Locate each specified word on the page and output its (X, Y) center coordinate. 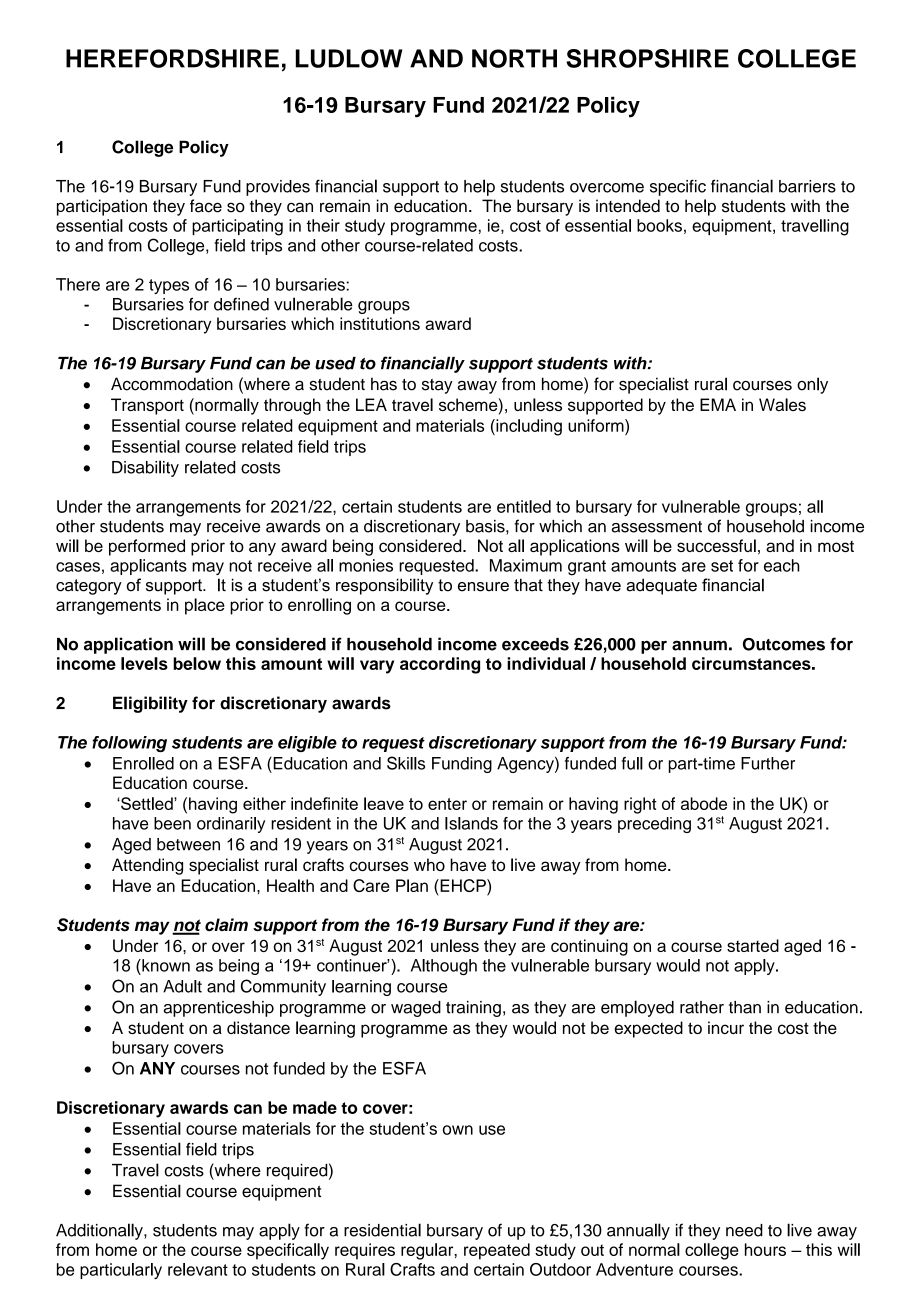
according (440, 665)
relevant (198, 1269)
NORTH (514, 58)
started (753, 945)
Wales (782, 404)
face (206, 206)
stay (437, 386)
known (165, 965)
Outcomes (784, 644)
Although (444, 967)
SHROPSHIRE (647, 58)
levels (144, 663)
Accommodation (172, 384)
